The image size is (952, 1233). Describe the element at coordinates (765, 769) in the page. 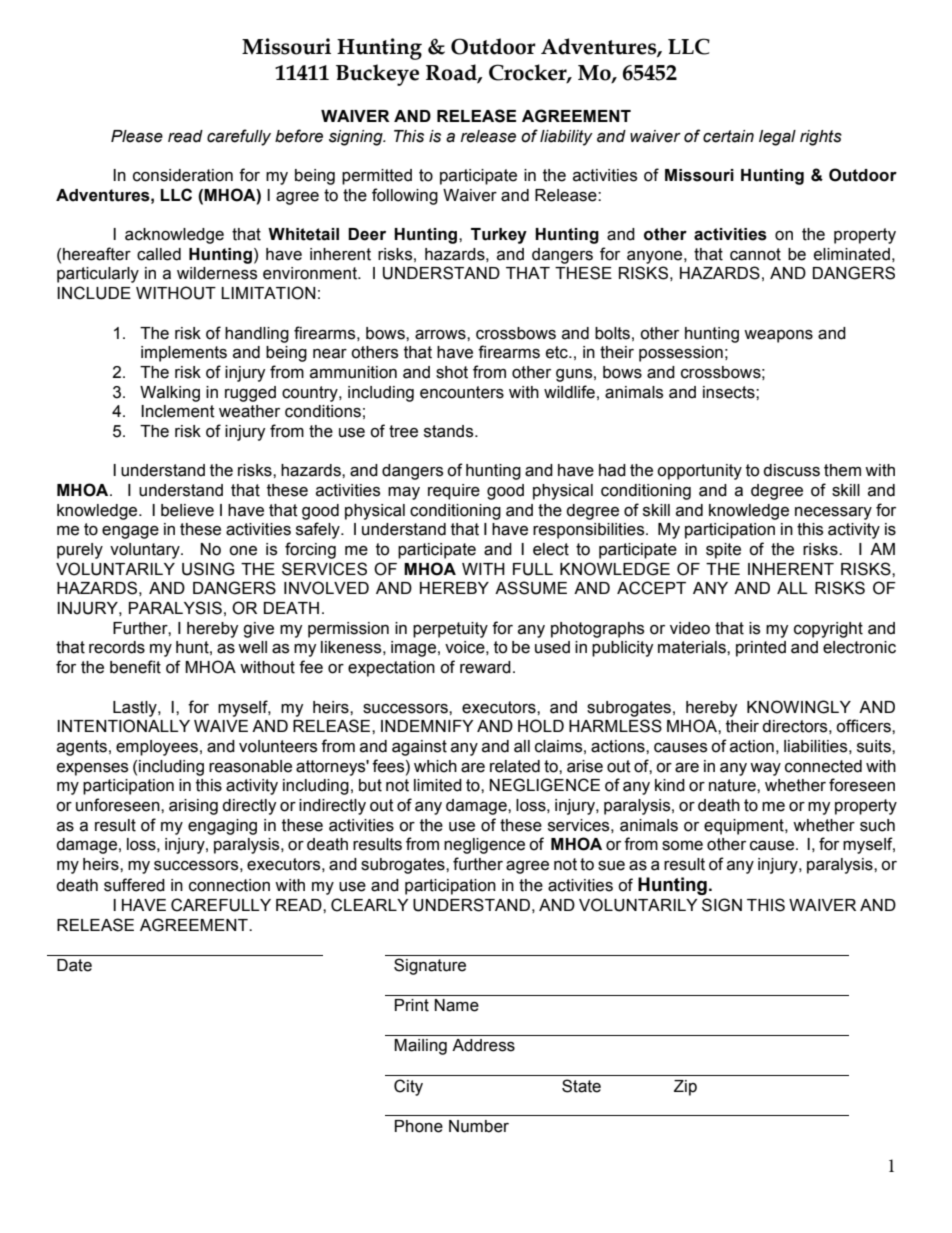

I see `way` at that location.
